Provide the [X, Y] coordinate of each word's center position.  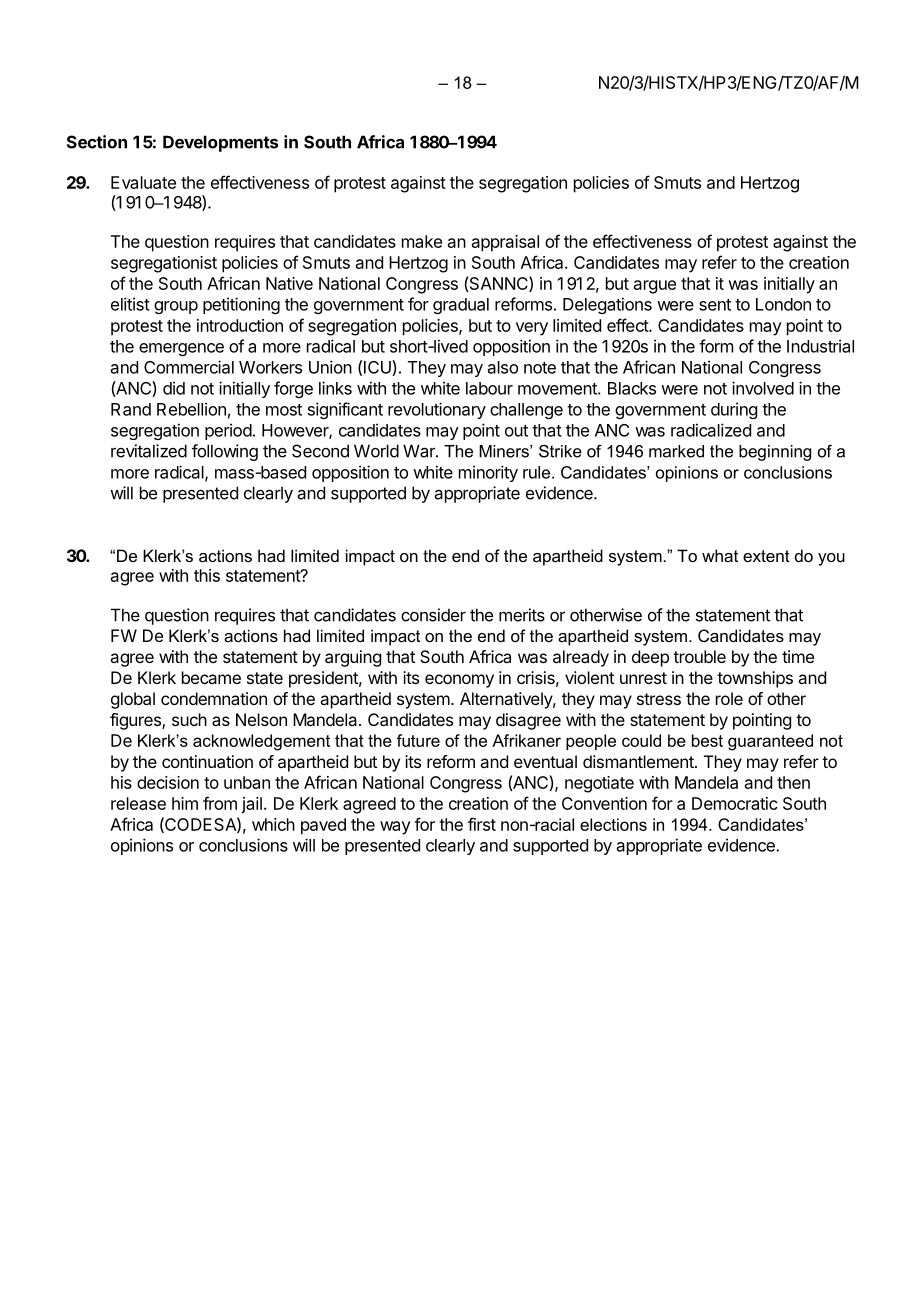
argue [655, 287]
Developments [220, 143]
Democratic [735, 803]
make [422, 241]
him [185, 803]
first [482, 824]
